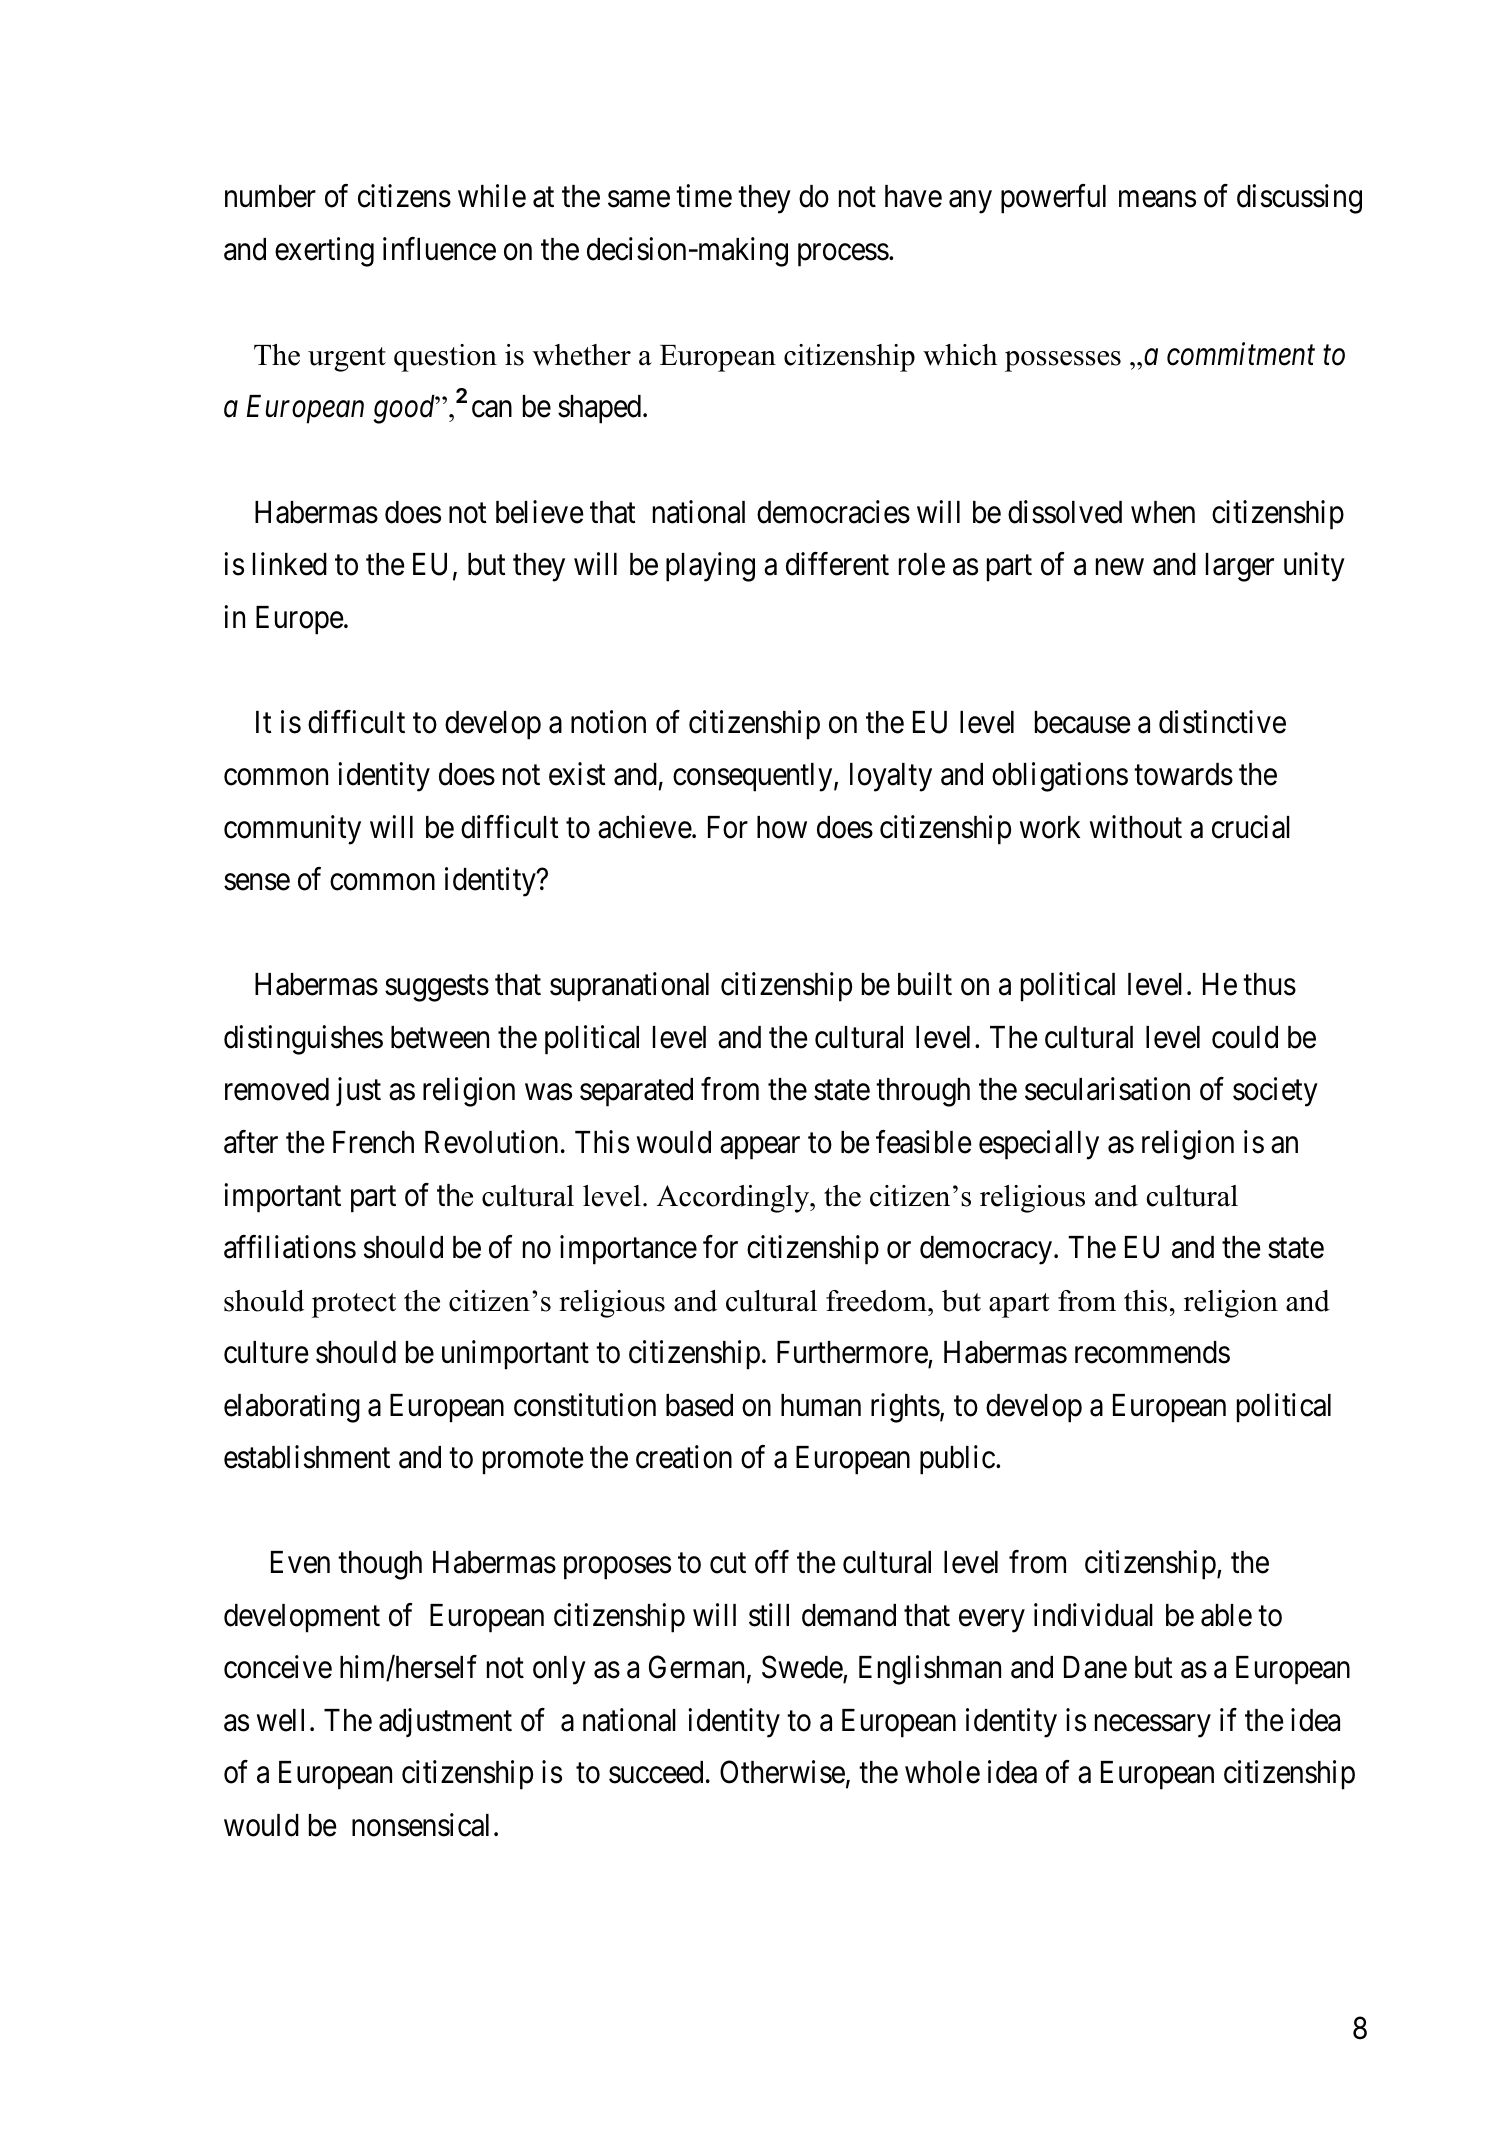 The width and height of the document is (1511, 2137). Describe the element at coordinates (1053, 199) in the document. I see `powerful` at that location.
